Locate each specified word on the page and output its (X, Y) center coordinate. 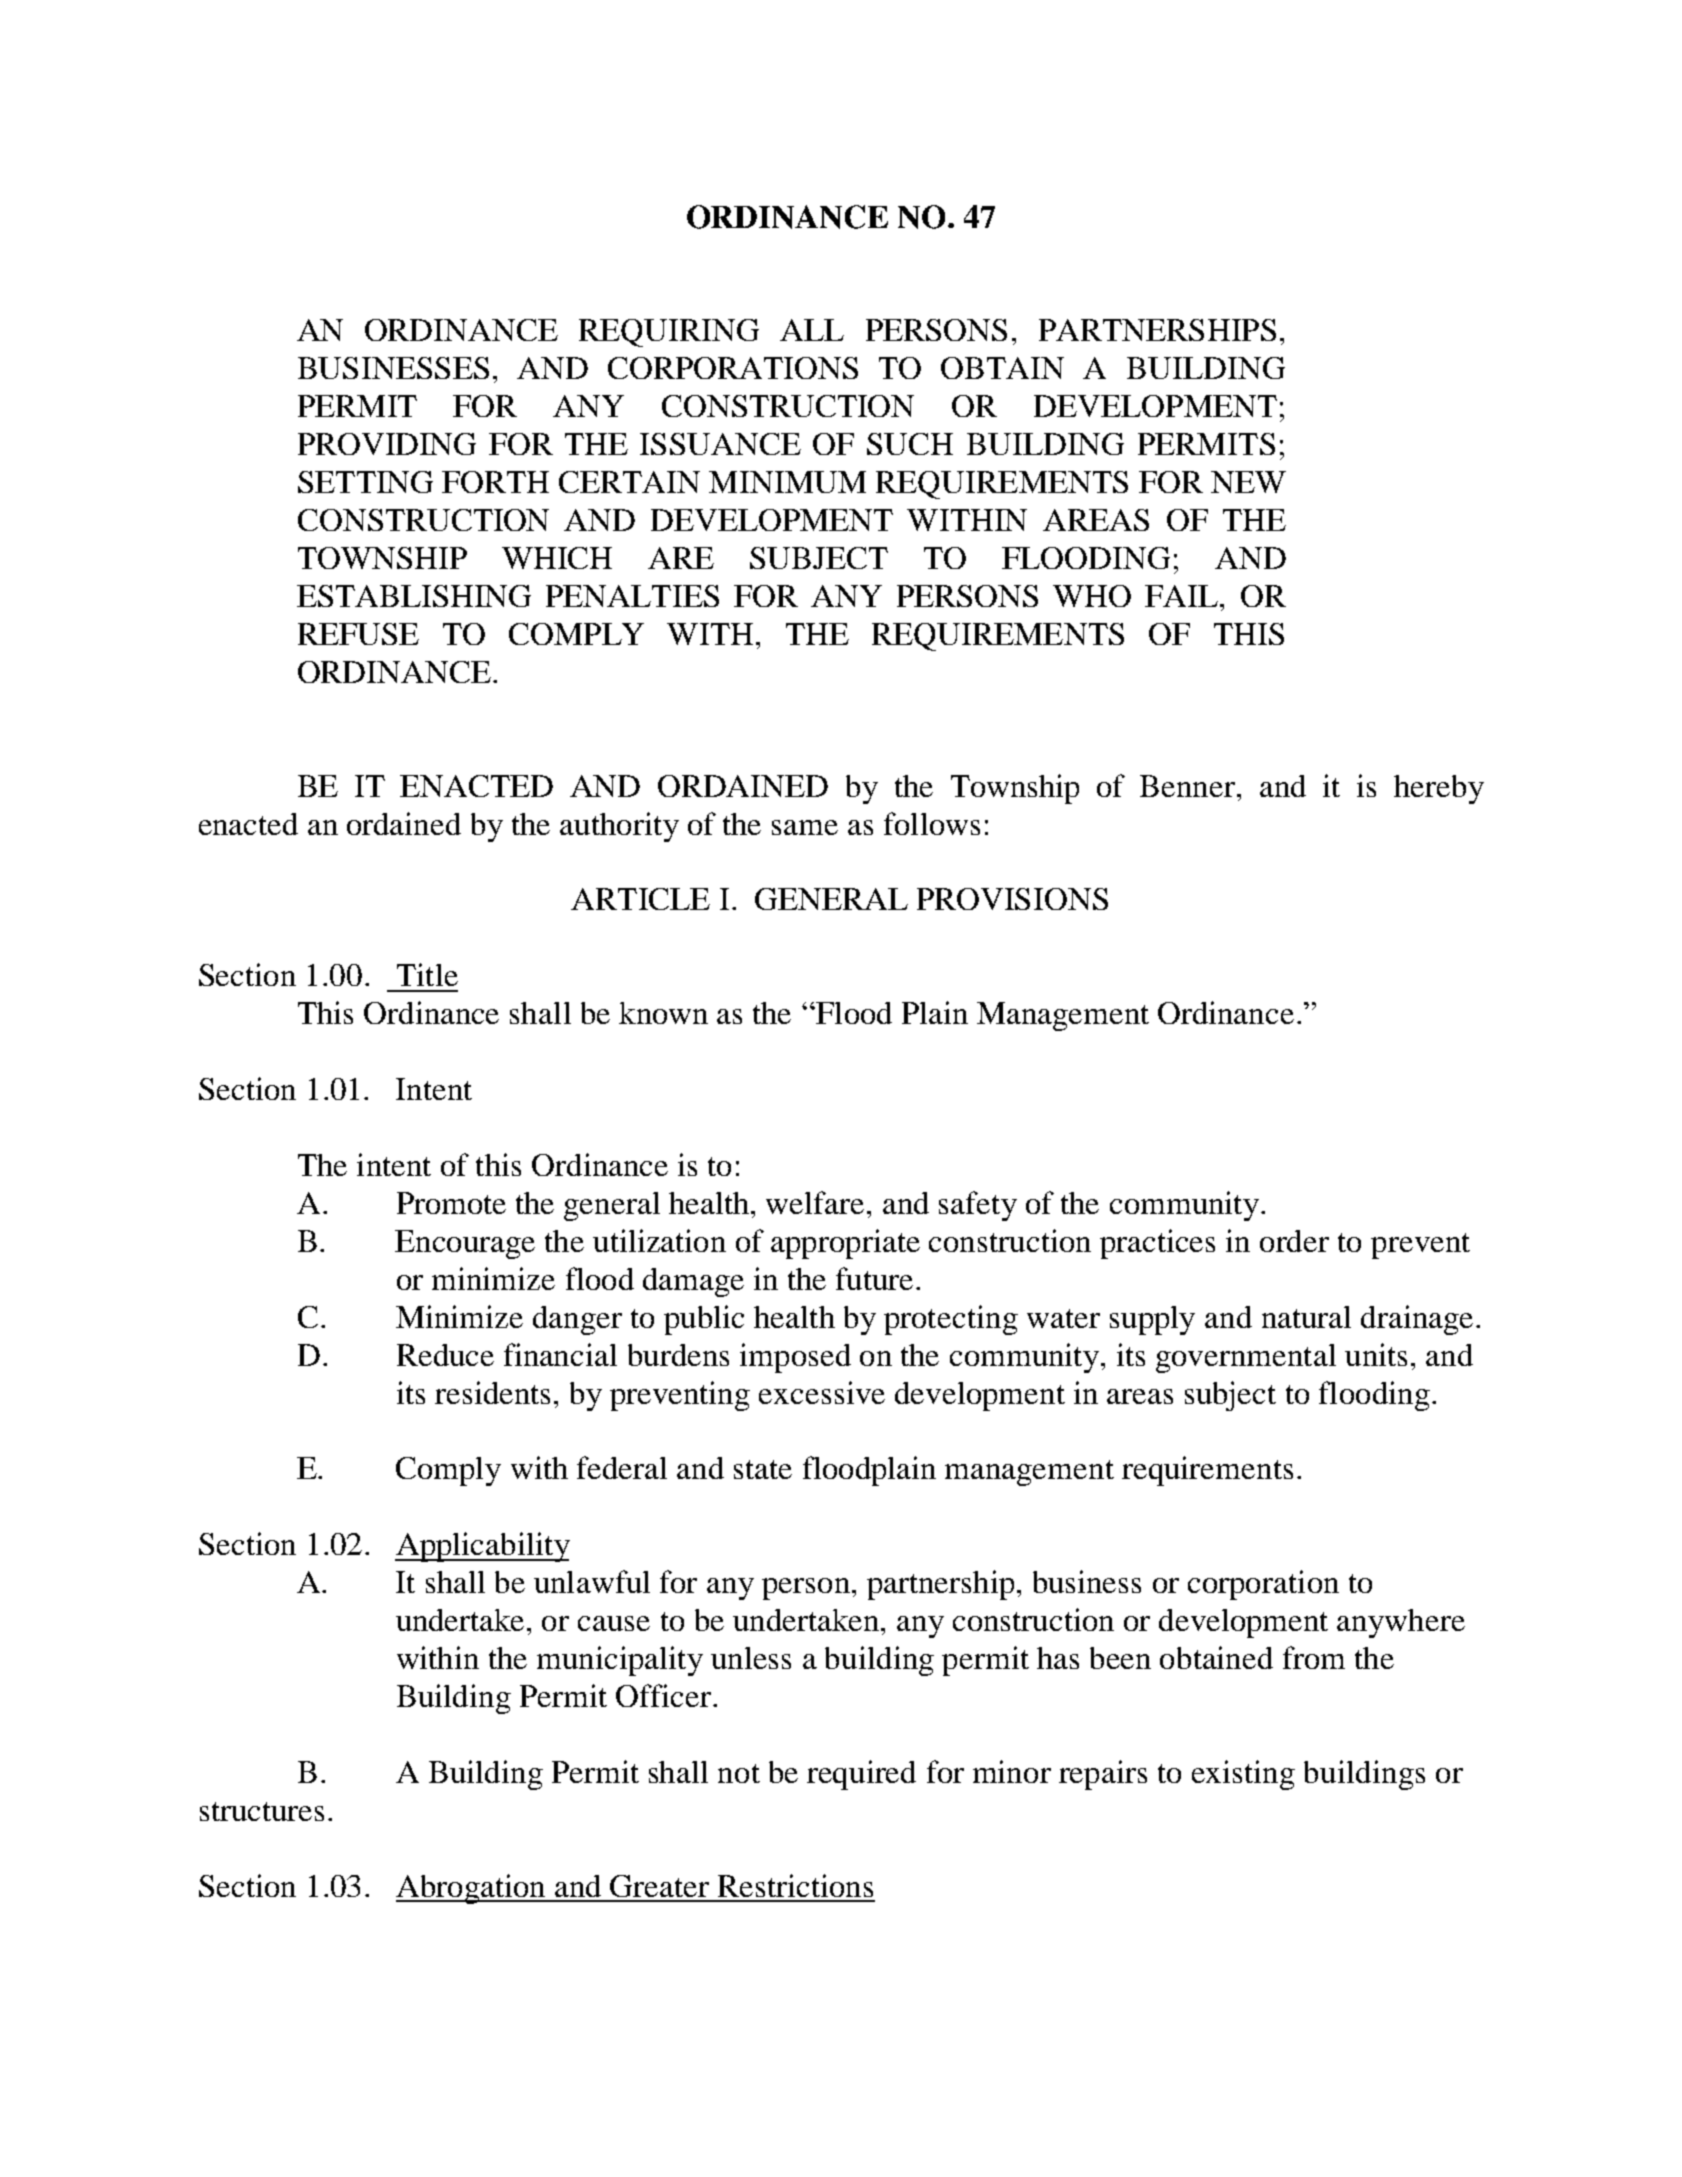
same (805, 827)
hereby (1439, 789)
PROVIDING (387, 444)
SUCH (910, 444)
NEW (1248, 482)
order (1294, 1241)
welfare (815, 1202)
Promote (451, 1203)
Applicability (482, 1547)
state (763, 1469)
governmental (1246, 1358)
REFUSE (358, 634)
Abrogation (472, 1889)
